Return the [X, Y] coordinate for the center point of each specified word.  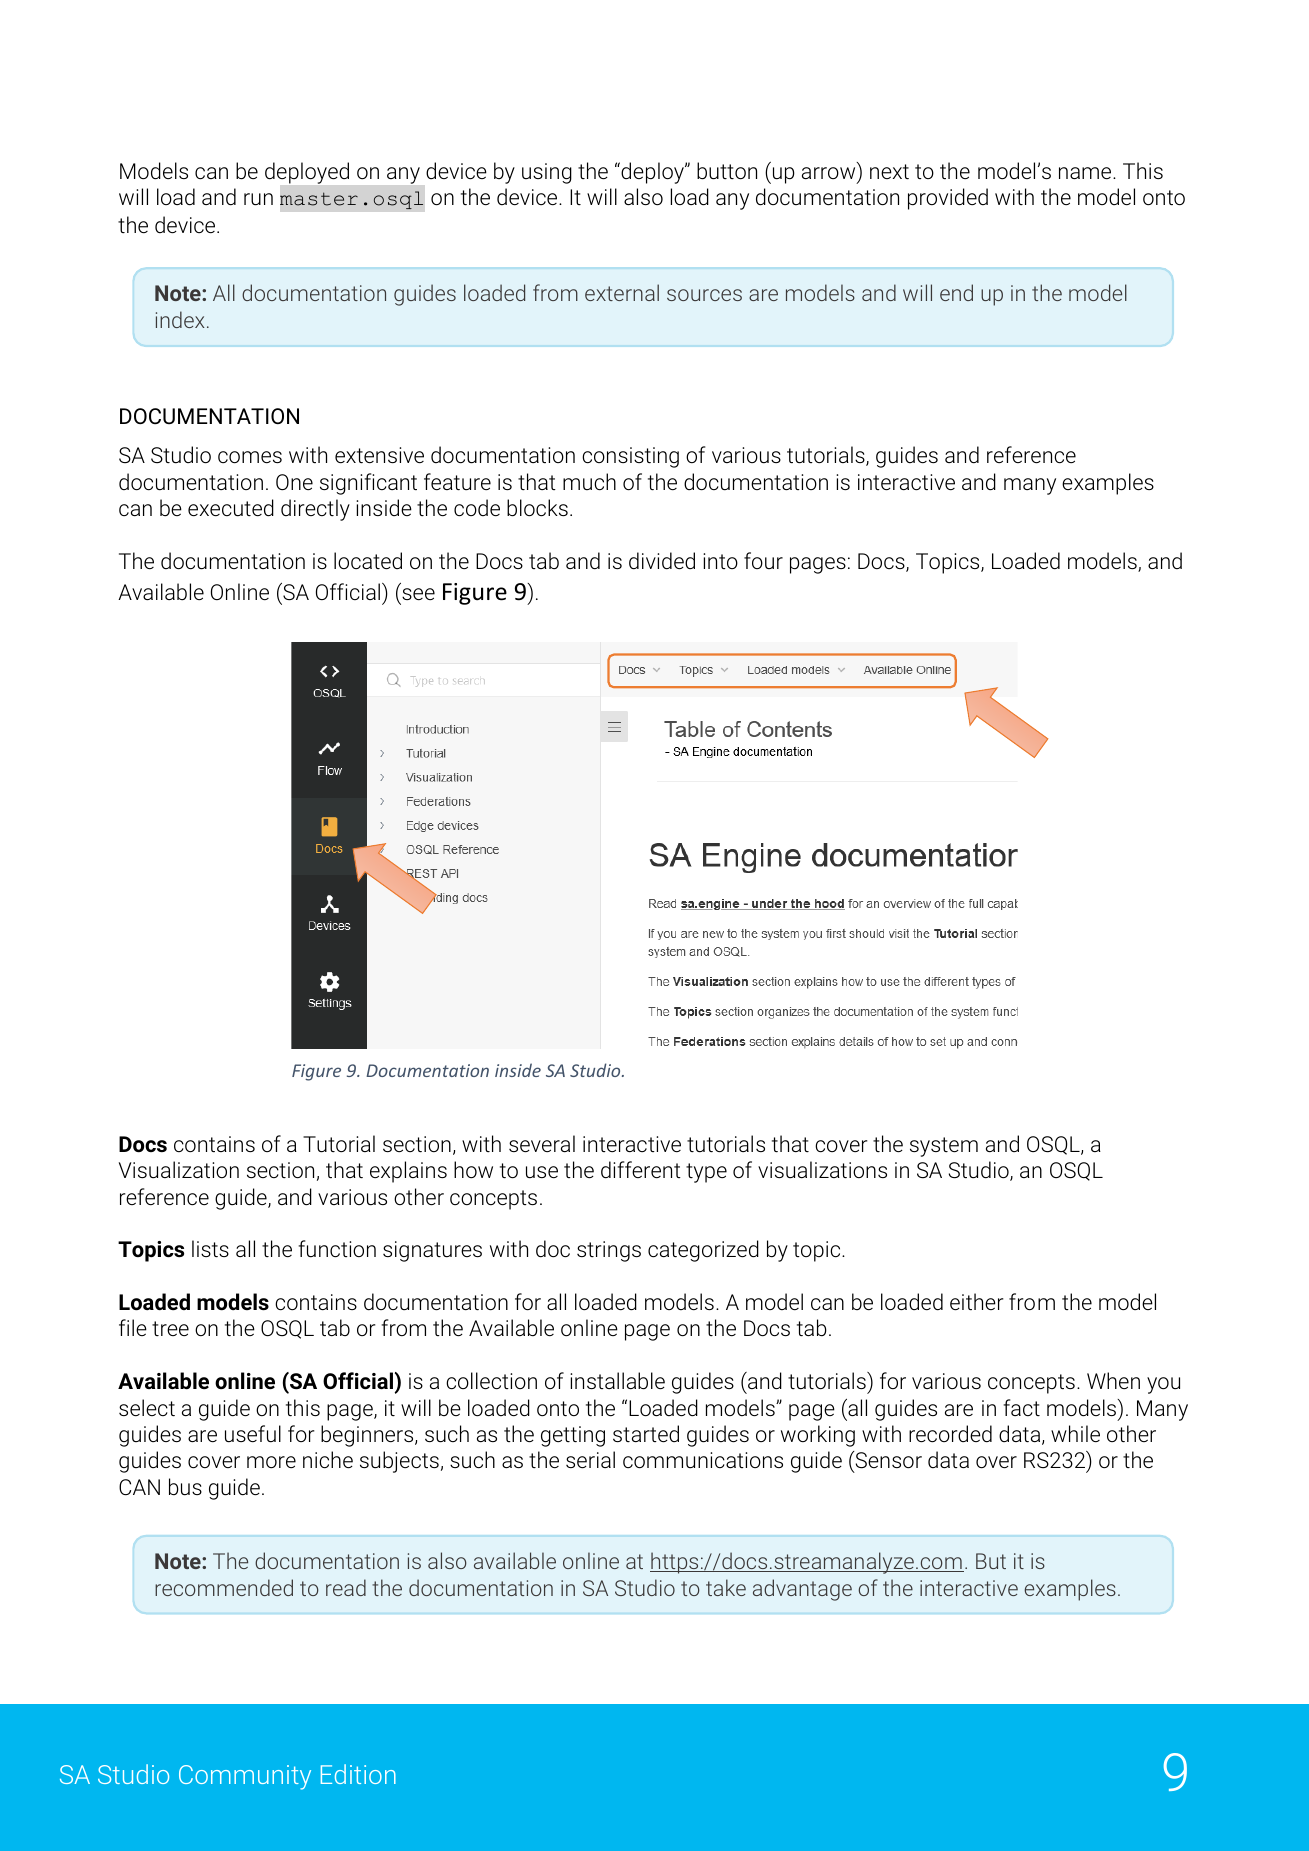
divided [662, 561]
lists [210, 1249]
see [418, 594]
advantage [802, 1590]
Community [245, 1777]
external [622, 292]
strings [609, 1251]
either [977, 1301]
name [1086, 173]
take [726, 1587]
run [258, 199]
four [763, 560]
